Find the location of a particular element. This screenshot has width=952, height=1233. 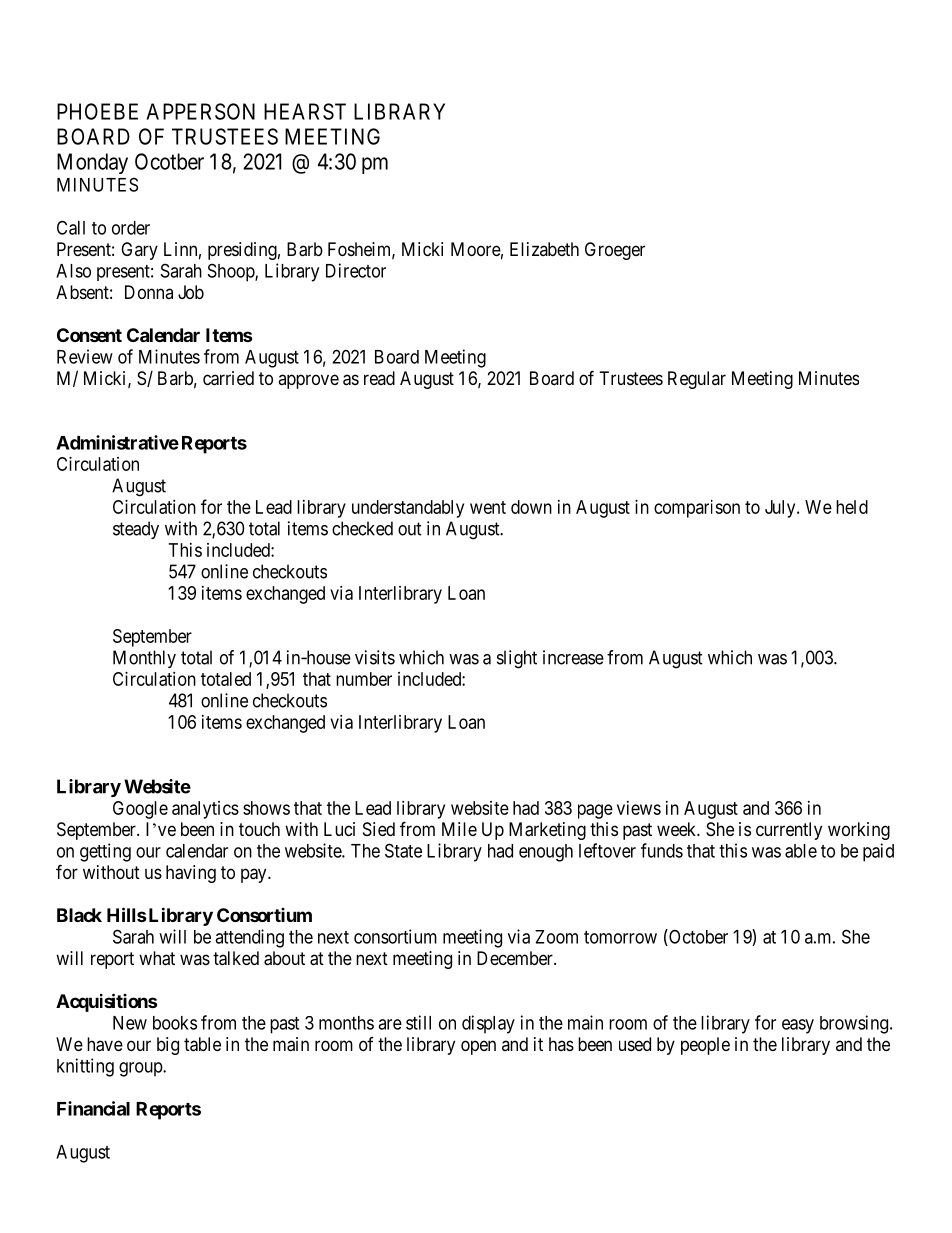

HEARST is located at coordinates (305, 111).
